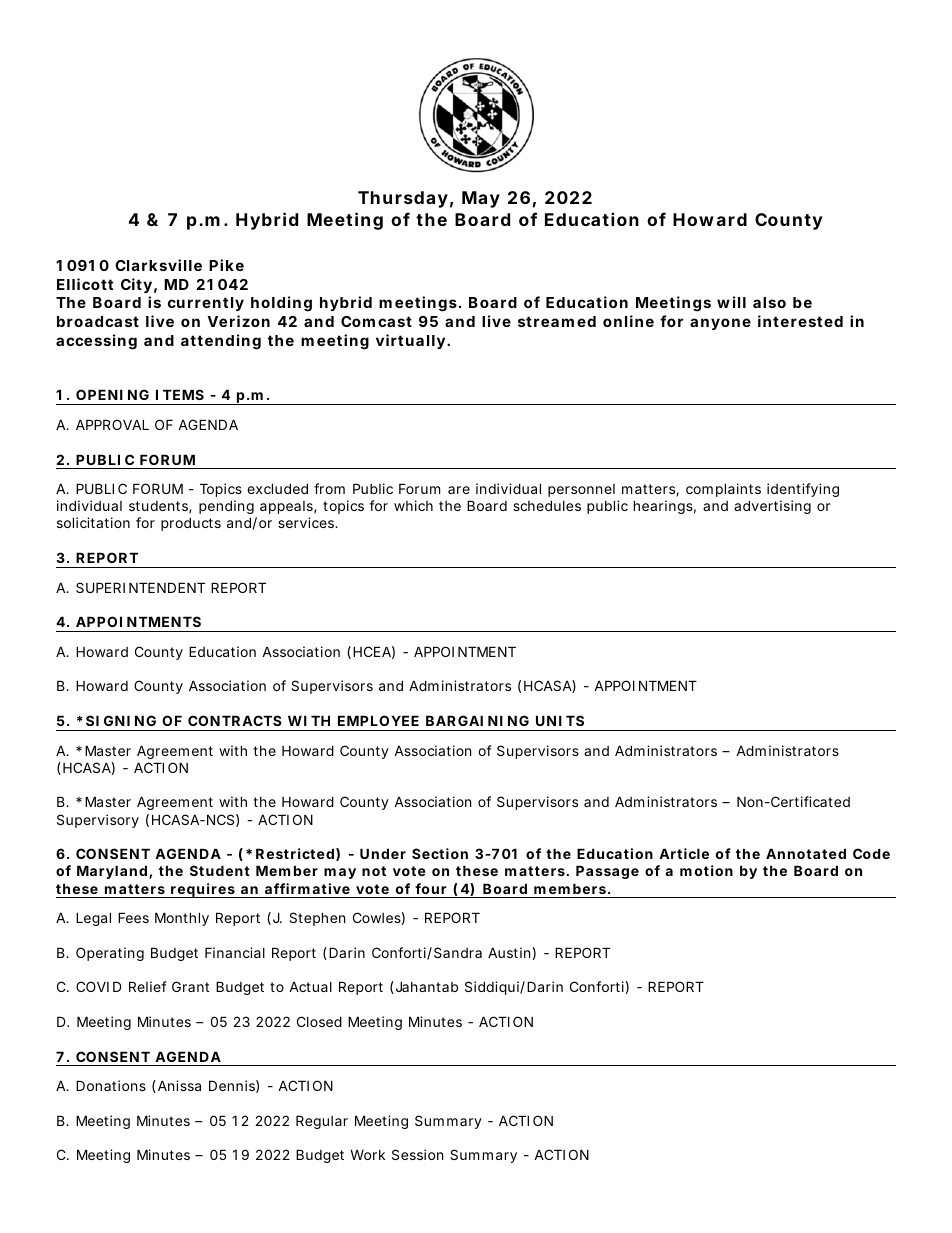  What do you see at coordinates (477, 720) in the image?
I see `BARGAINING` at bounding box center [477, 720].
